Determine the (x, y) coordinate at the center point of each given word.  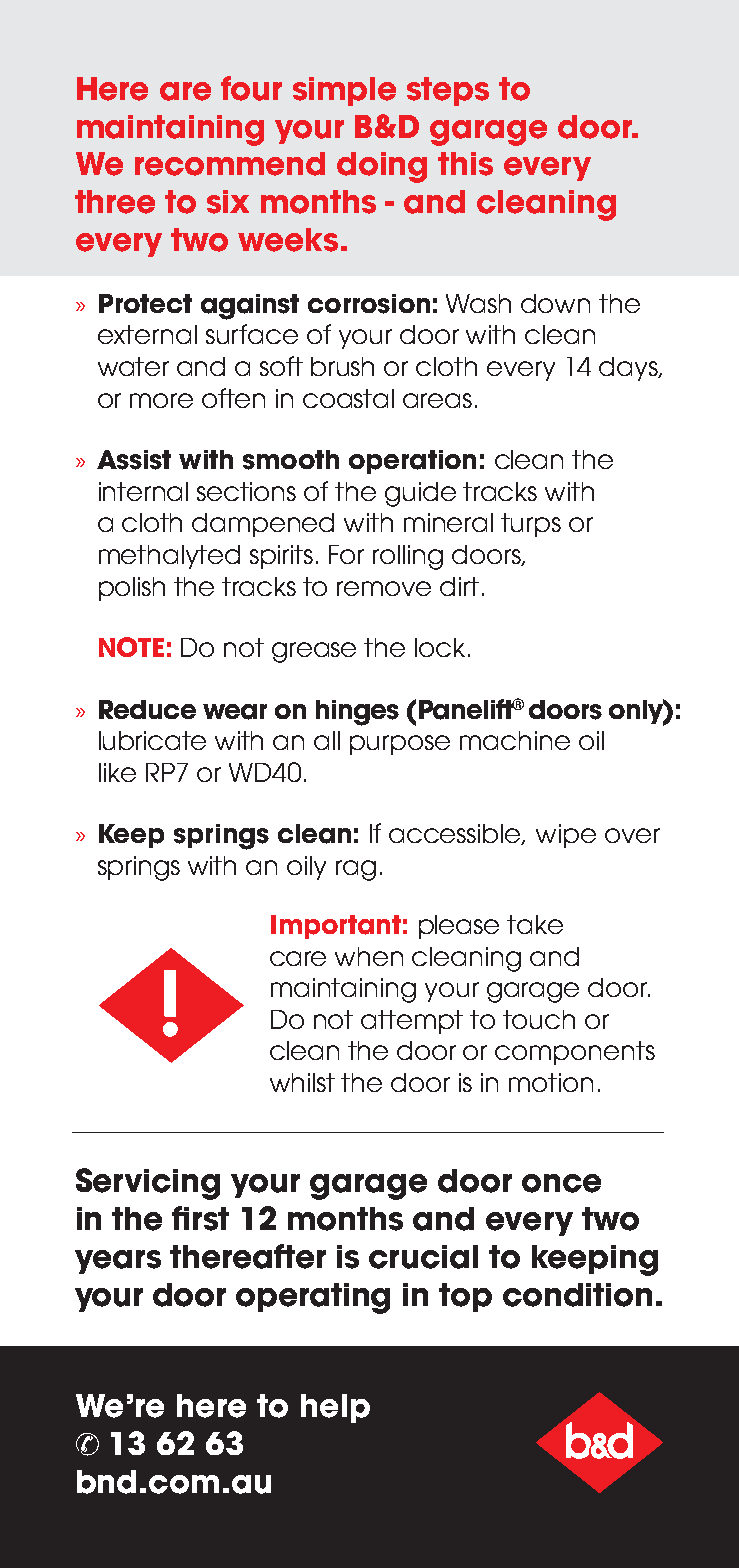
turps (531, 525)
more (161, 400)
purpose (400, 745)
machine (515, 740)
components (575, 1053)
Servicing (148, 1184)
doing (382, 167)
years (118, 1262)
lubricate (152, 740)
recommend (230, 164)
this (465, 164)
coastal (348, 398)
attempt (412, 1022)
